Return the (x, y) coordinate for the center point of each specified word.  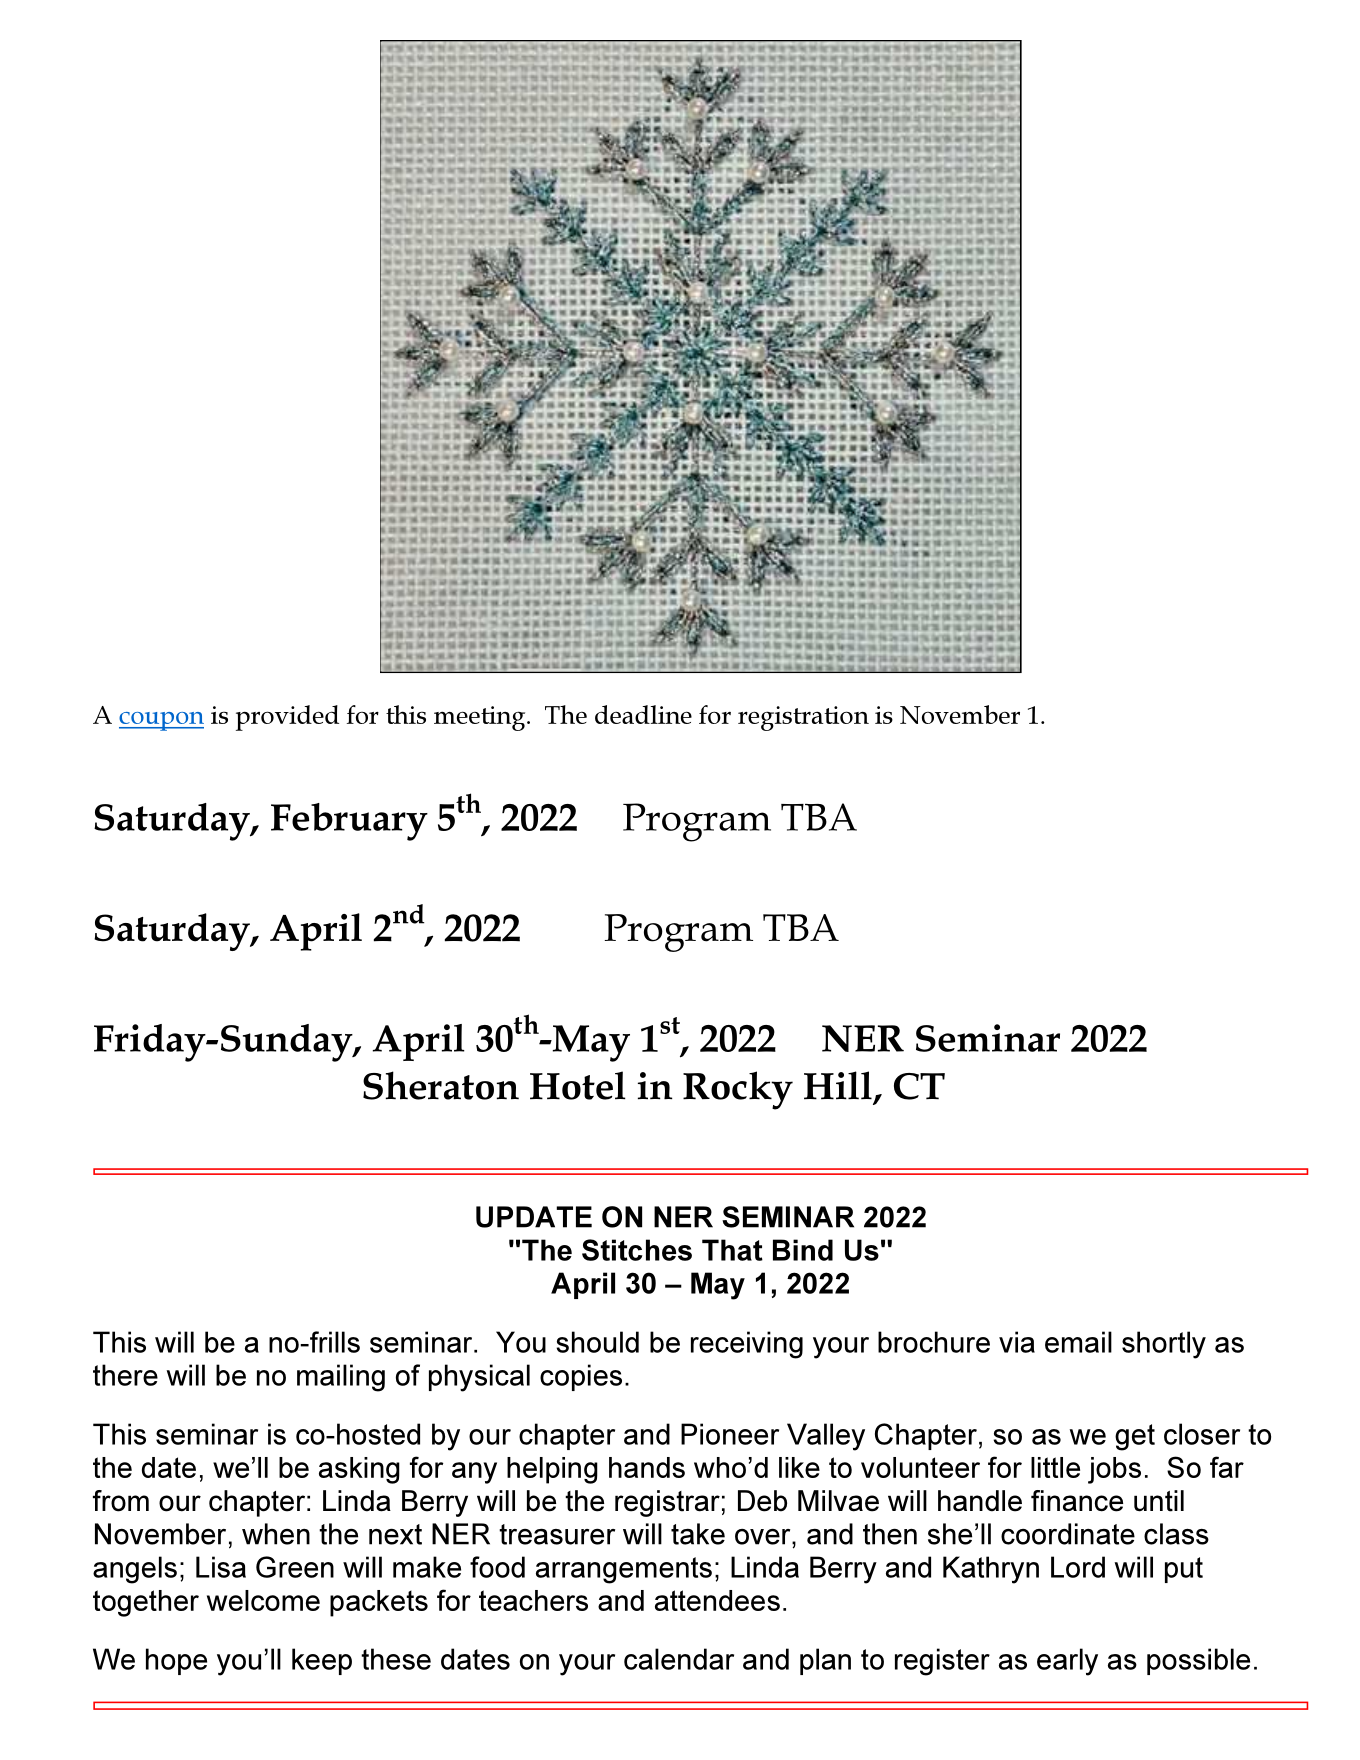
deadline (643, 714)
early (1067, 1662)
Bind (803, 1250)
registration (803, 718)
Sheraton (441, 1085)
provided (287, 718)
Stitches (637, 1250)
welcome (263, 1600)
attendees (717, 1600)
